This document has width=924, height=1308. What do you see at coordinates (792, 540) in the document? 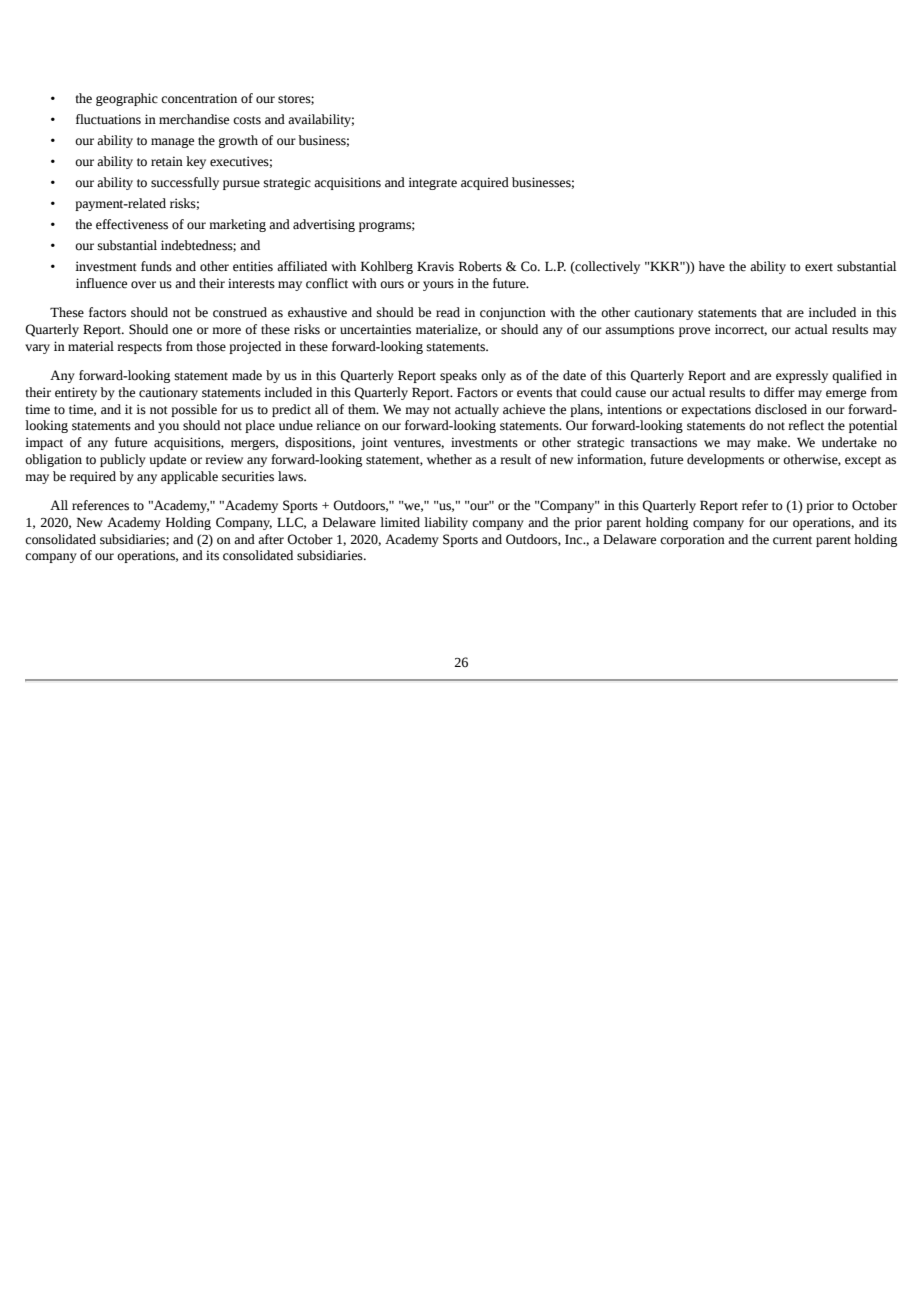
I see `current` at bounding box center [792, 540].
